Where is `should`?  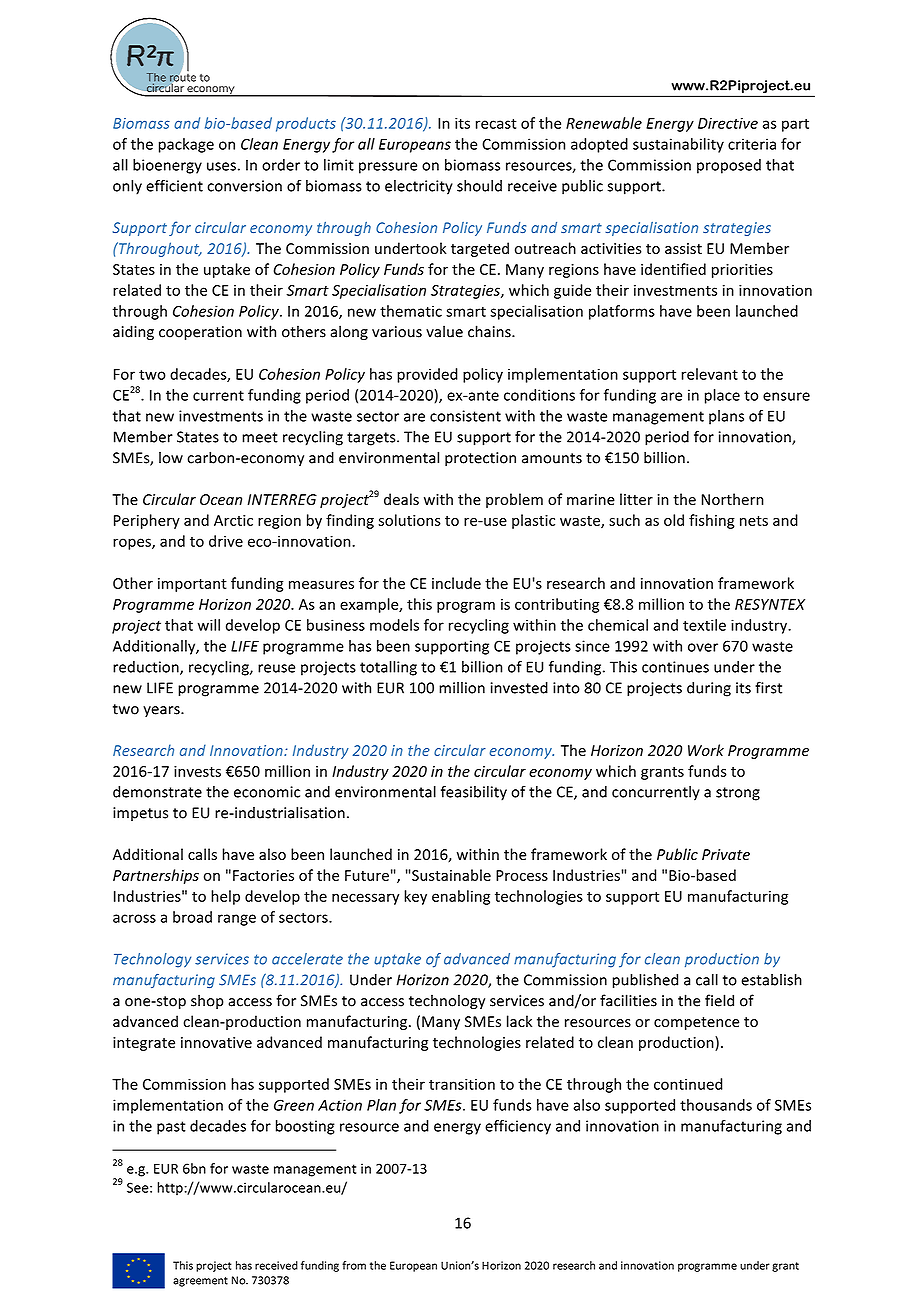 should is located at coordinates (479, 186).
